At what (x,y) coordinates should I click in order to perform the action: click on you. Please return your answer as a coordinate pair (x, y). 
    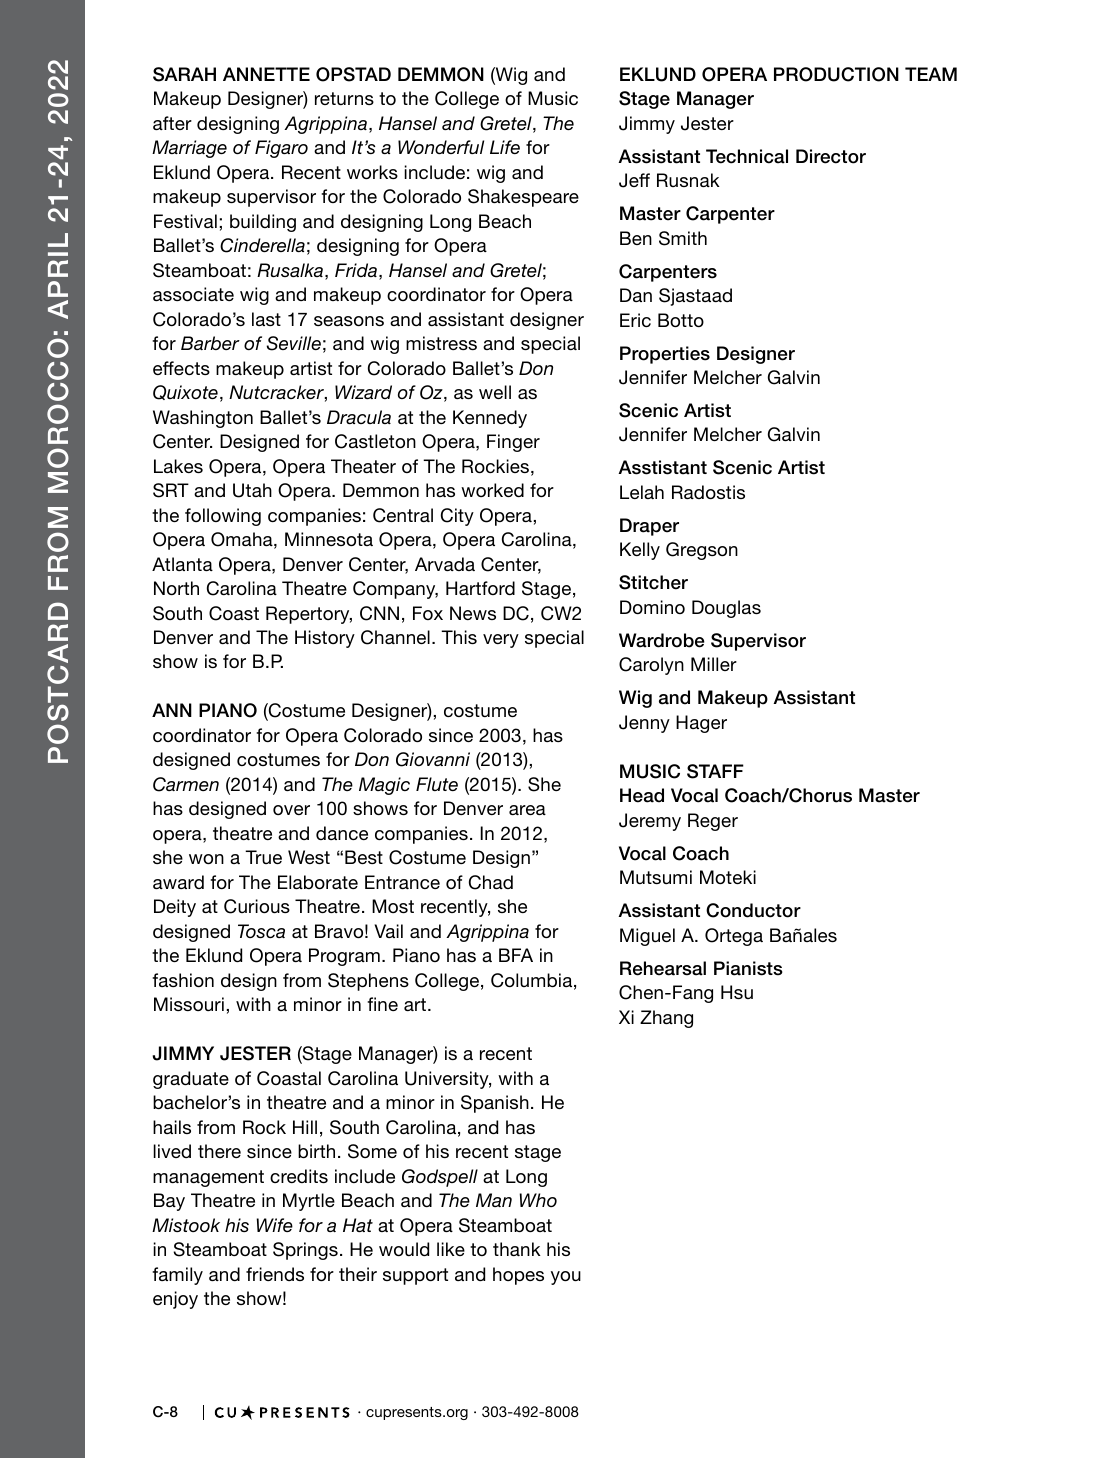
    Looking at the image, I should click on (566, 1278).
